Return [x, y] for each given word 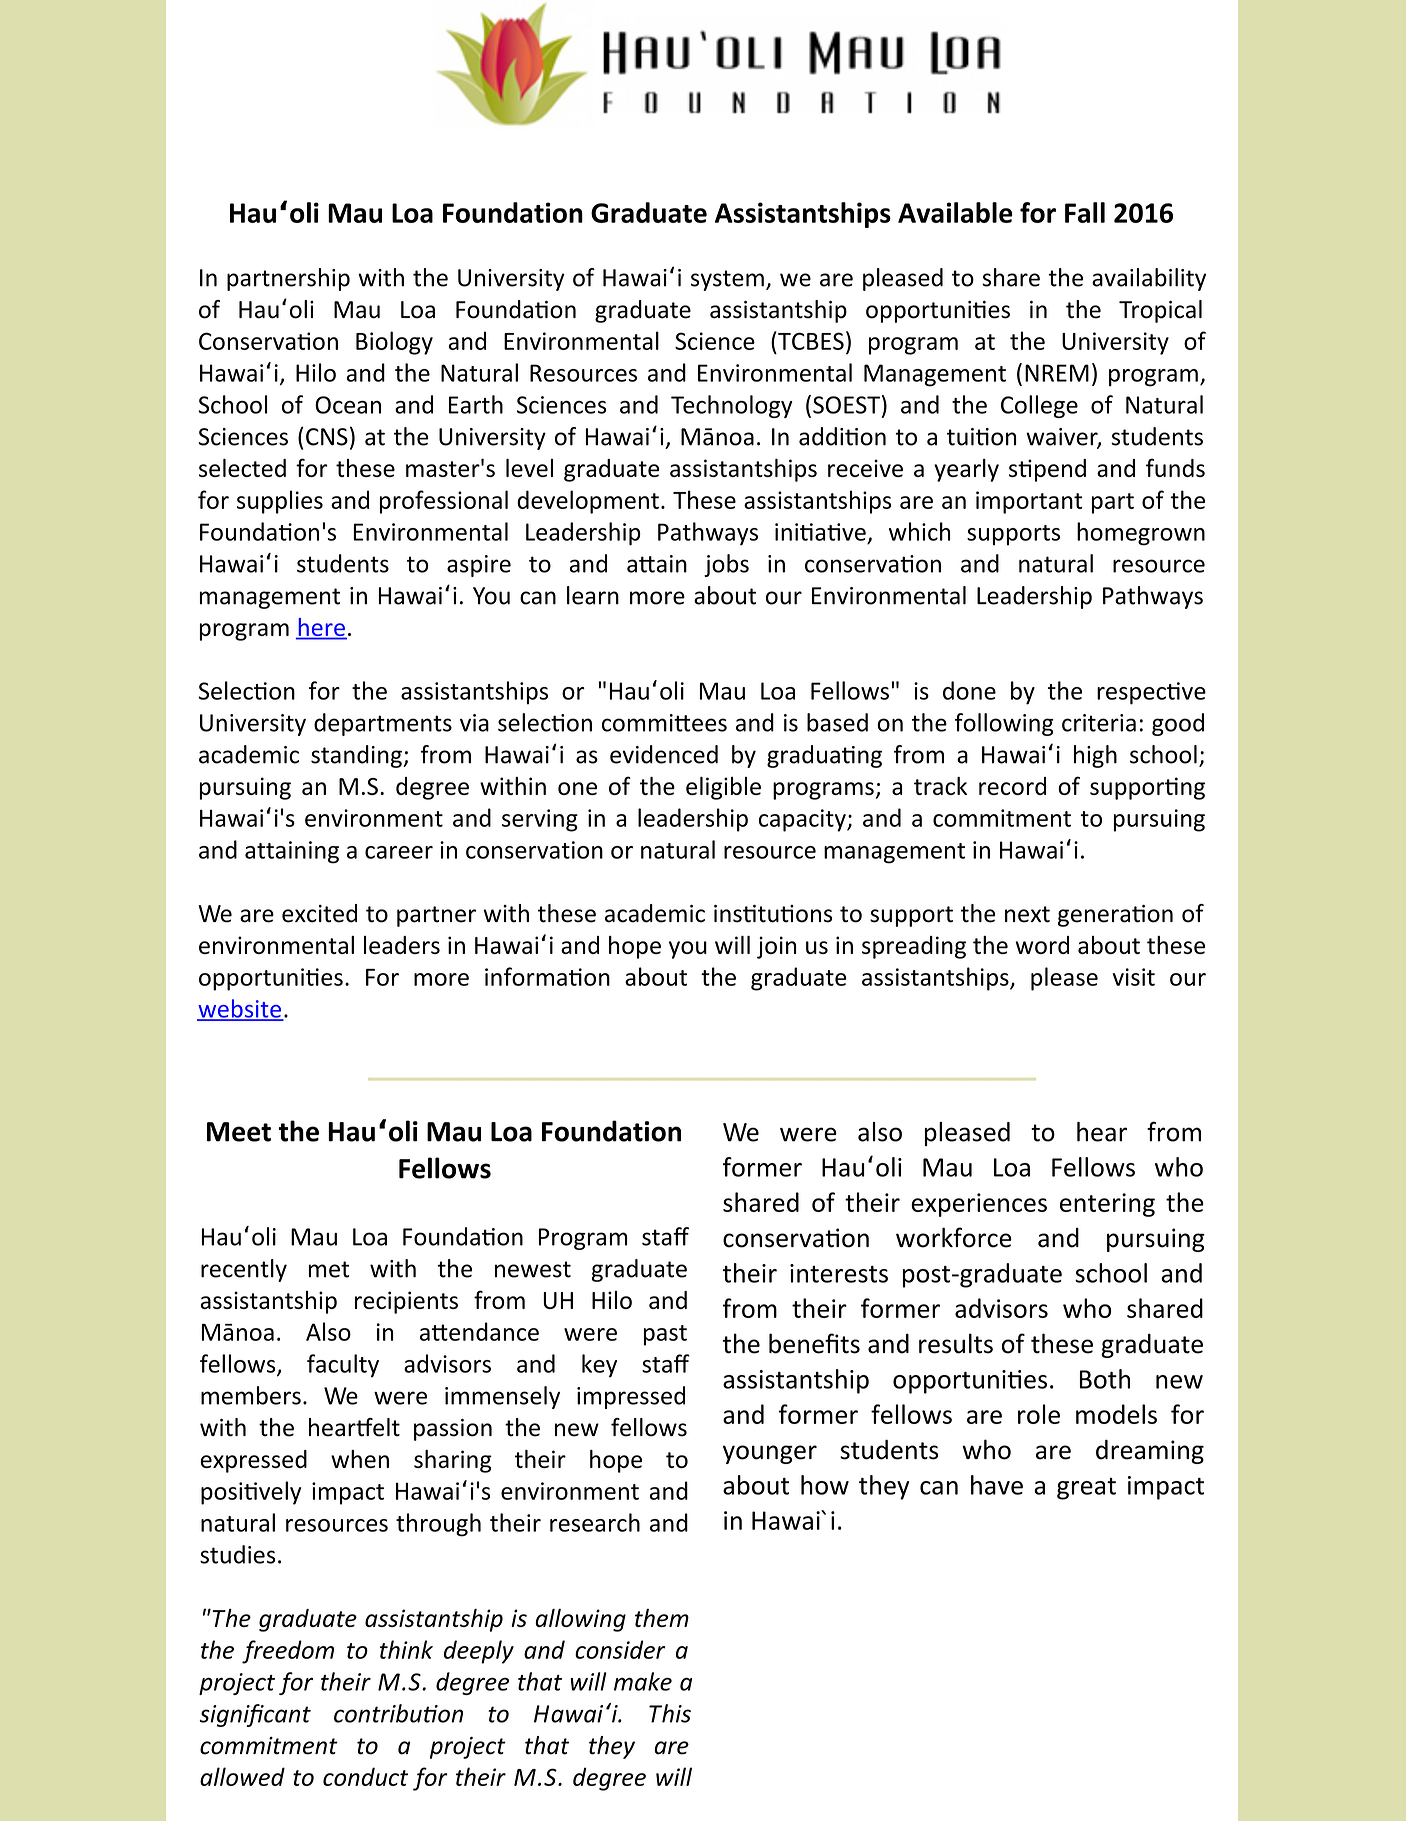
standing [357, 756]
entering [1107, 1205]
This [670, 1713]
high [1095, 756]
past [665, 1335]
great [1086, 1489]
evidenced [664, 754]
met [329, 1269]
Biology [394, 343]
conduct [365, 1776]
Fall [1085, 212]
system [727, 280]
